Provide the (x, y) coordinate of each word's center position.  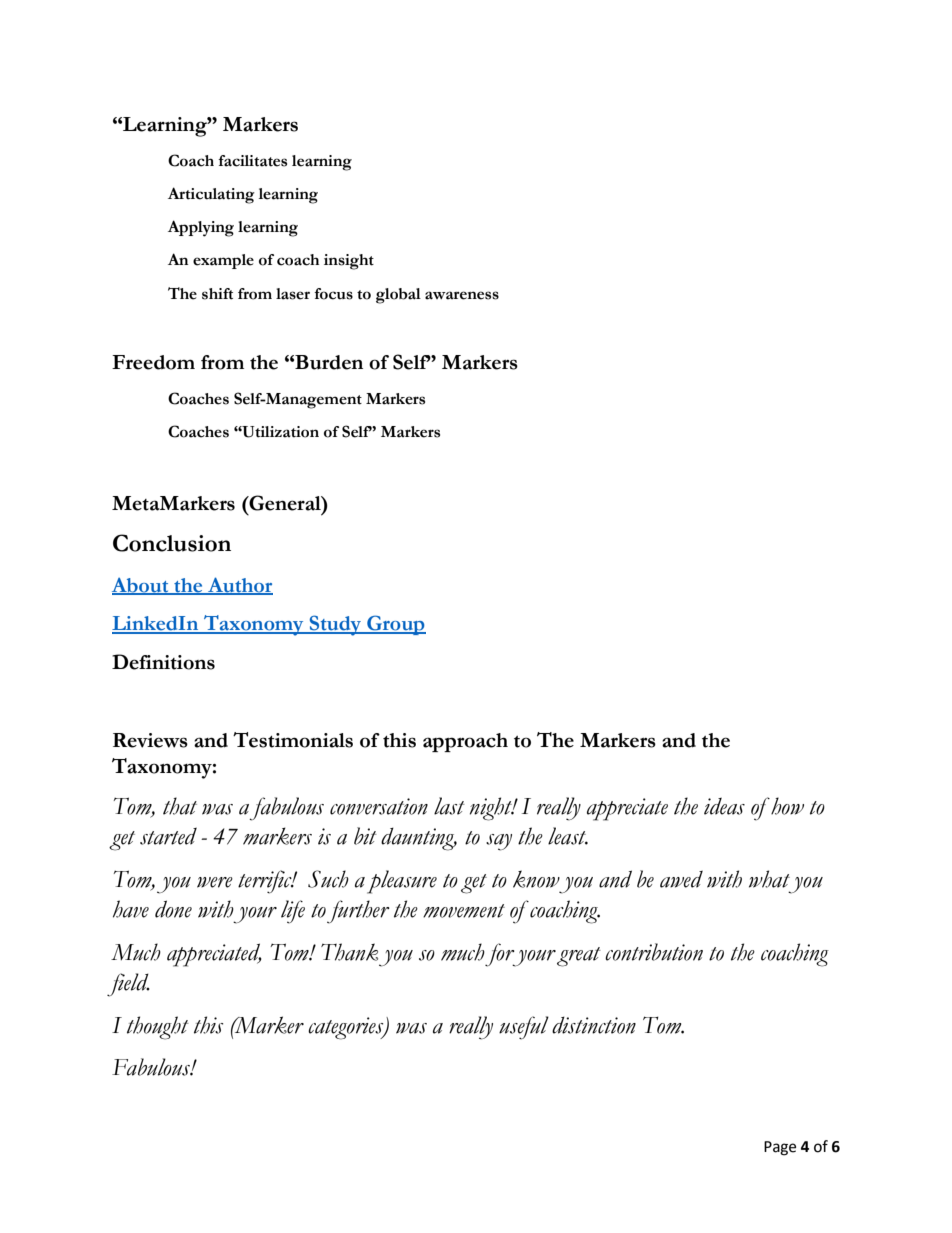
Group (395, 625)
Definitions (163, 662)
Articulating (211, 195)
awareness (462, 295)
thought (158, 1028)
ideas (724, 806)
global (398, 296)
